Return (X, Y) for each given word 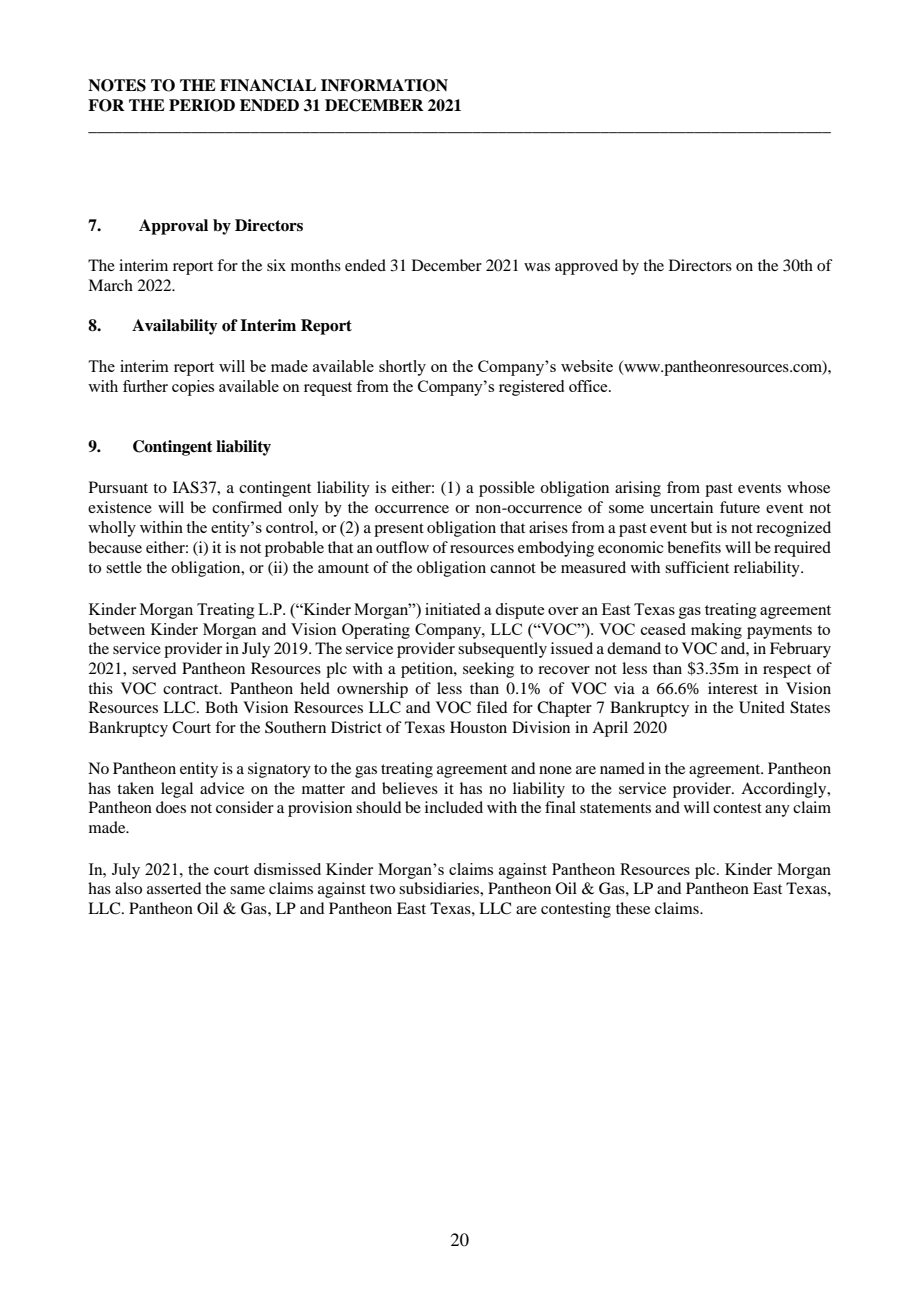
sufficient (697, 567)
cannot (513, 568)
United (762, 707)
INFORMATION (384, 85)
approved (586, 267)
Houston (478, 727)
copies (193, 388)
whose (808, 487)
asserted (174, 888)
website (587, 366)
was (537, 267)
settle (124, 567)
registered (531, 388)
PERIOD (202, 105)
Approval (173, 227)
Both (221, 707)
